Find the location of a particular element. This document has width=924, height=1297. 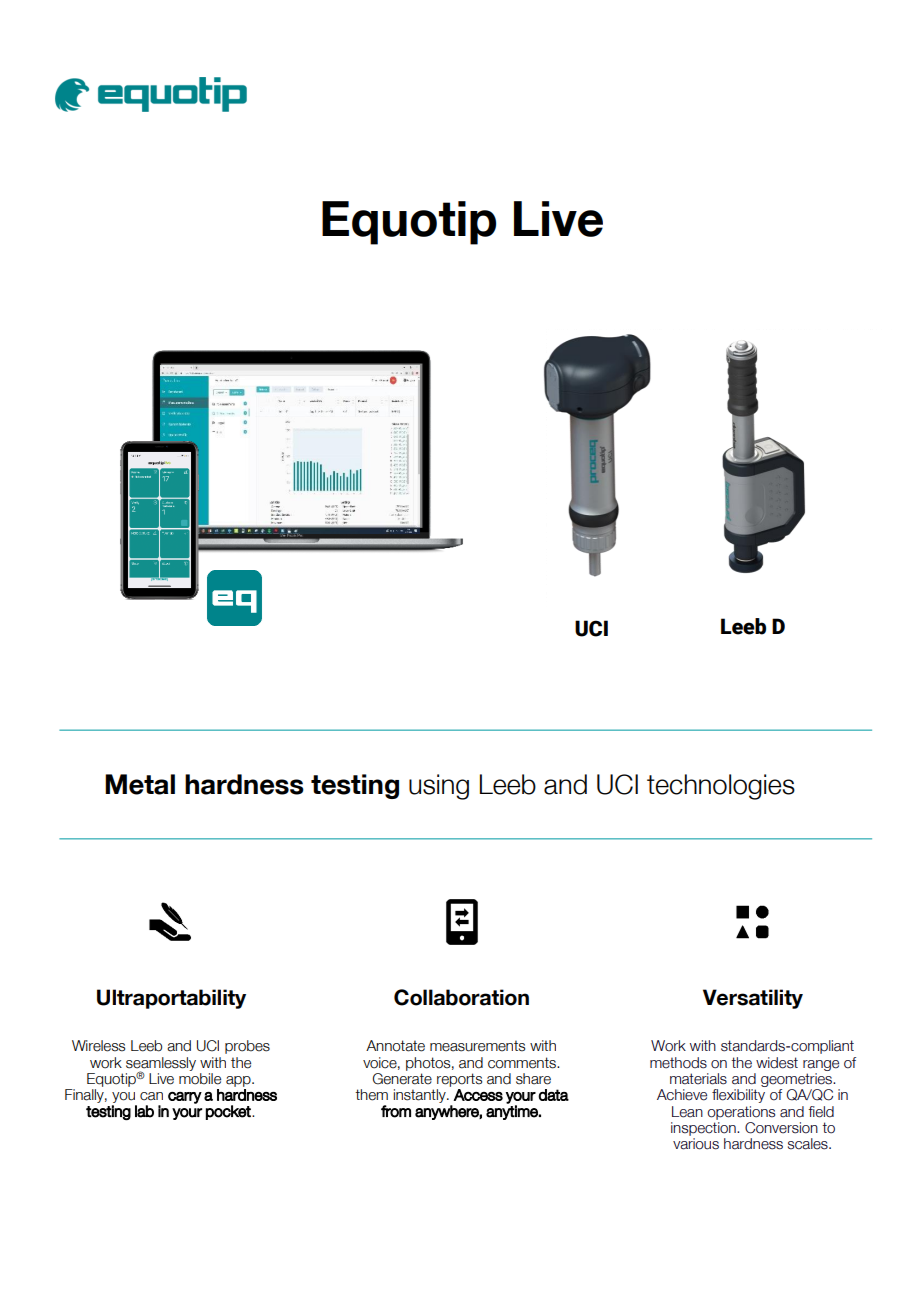

measurements is located at coordinates (477, 1046).
